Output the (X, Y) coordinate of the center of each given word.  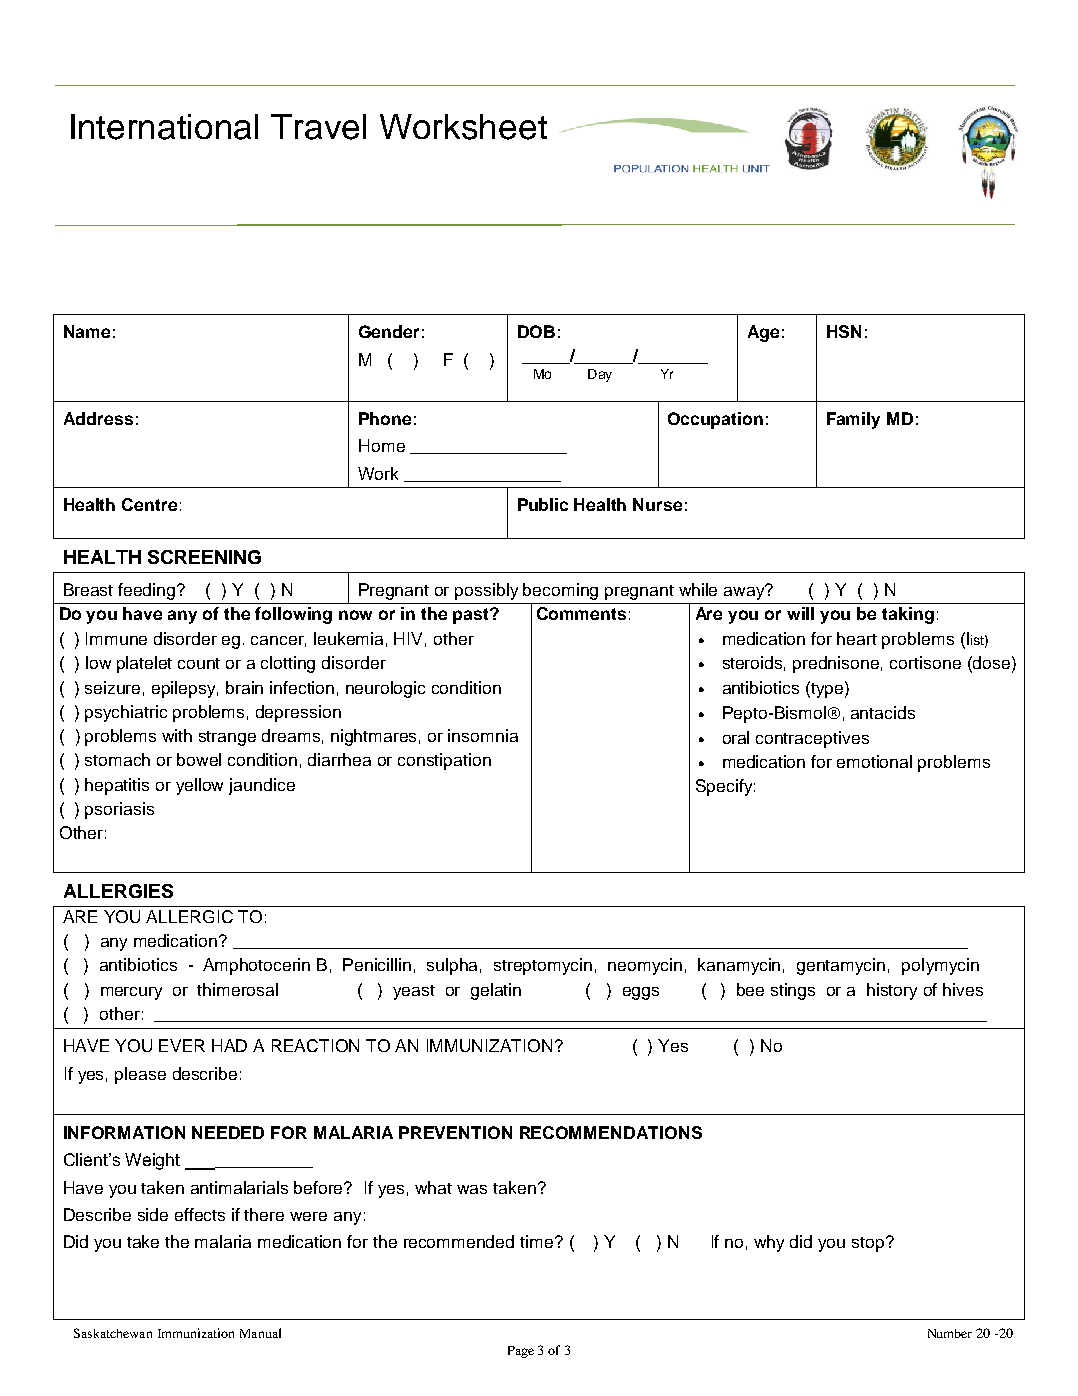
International (164, 127)
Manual (260, 1333)
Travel (318, 127)
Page (521, 1352)
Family (853, 420)
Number (950, 1333)
